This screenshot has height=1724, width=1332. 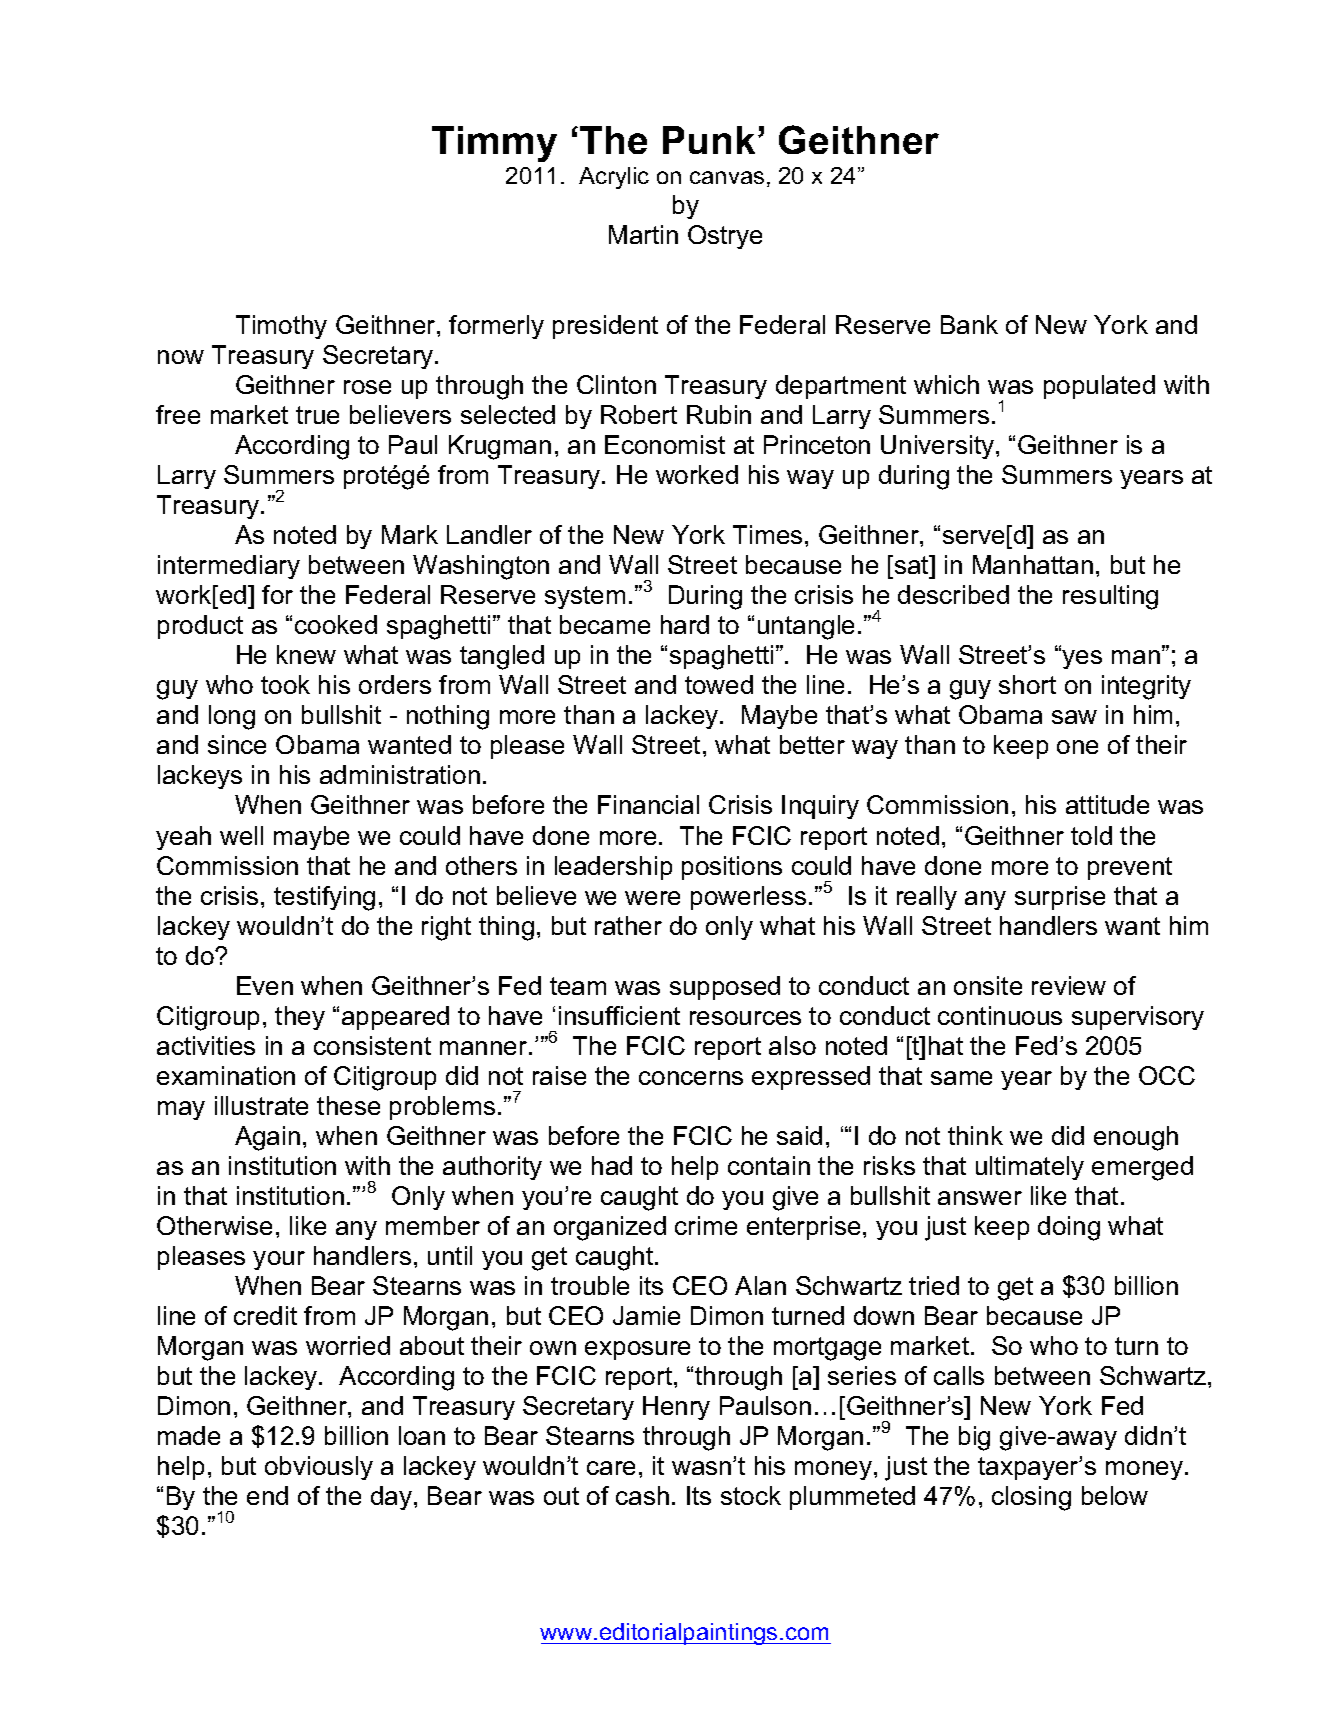 I want to click on Economist, so click(x=665, y=444).
